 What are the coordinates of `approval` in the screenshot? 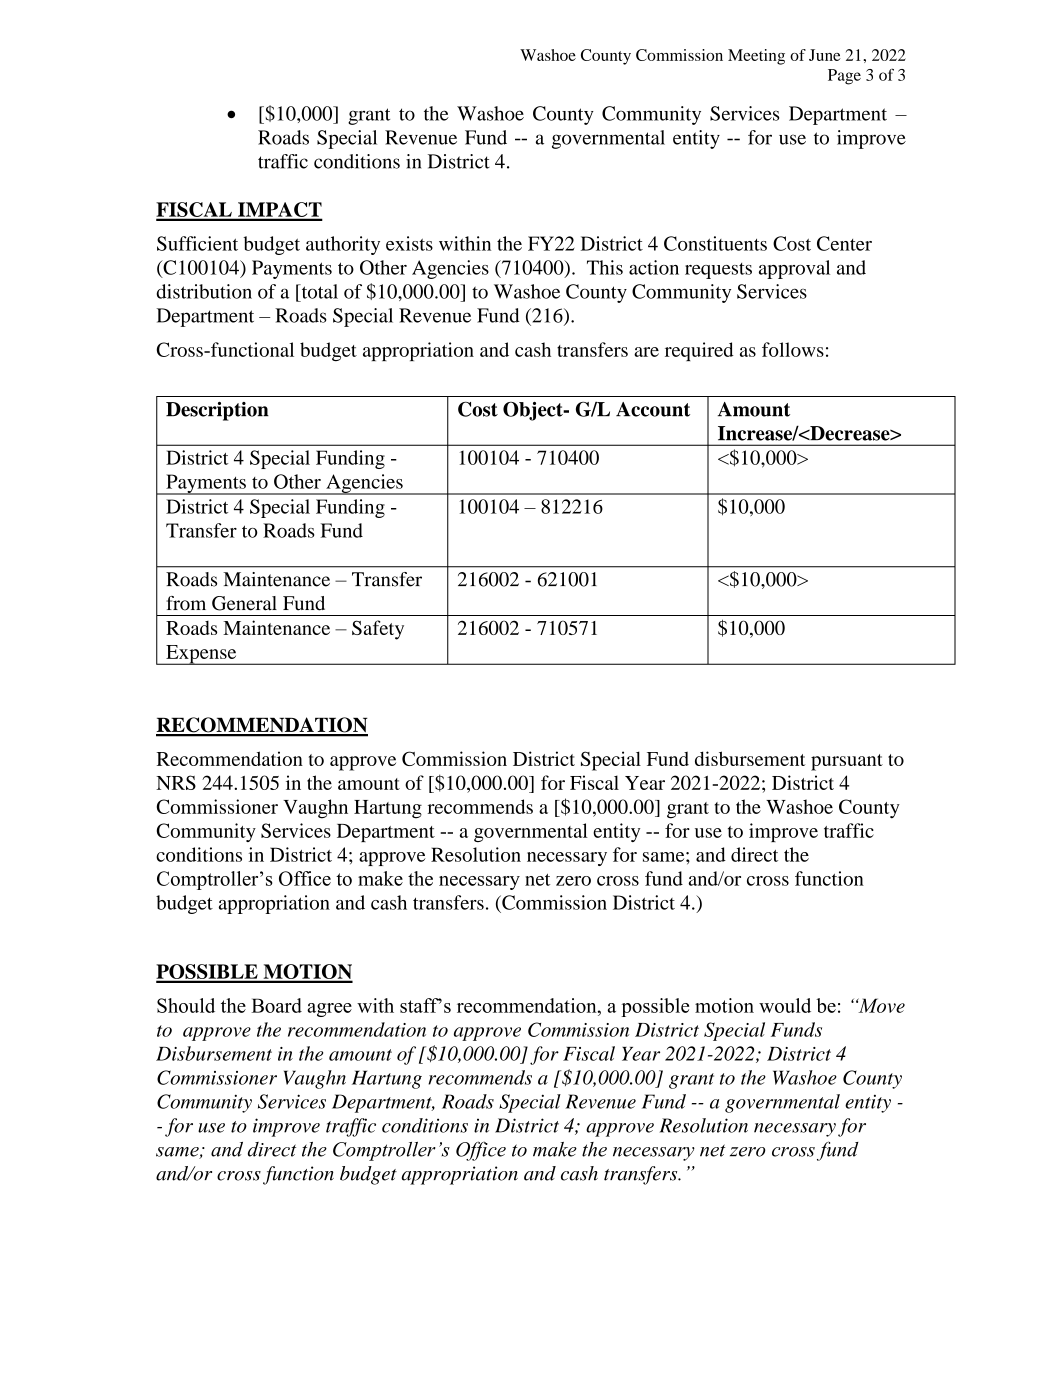 It's located at (794, 269).
